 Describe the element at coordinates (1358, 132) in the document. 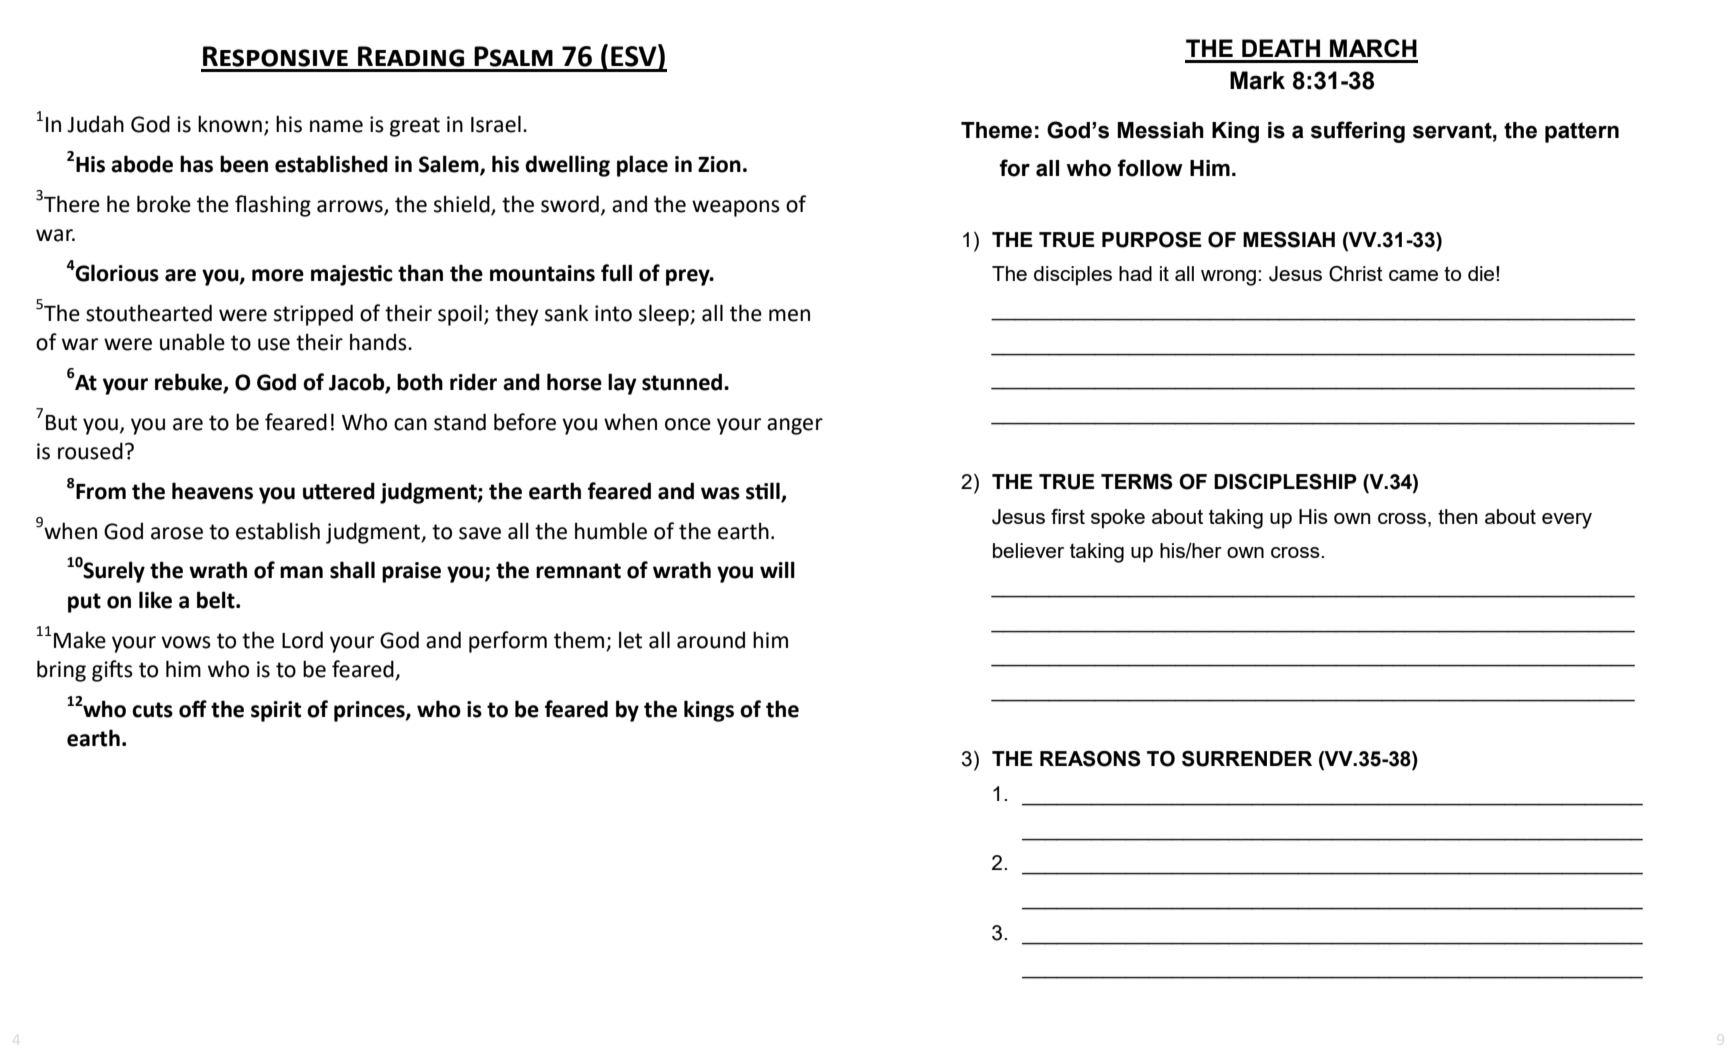

I see `suffering` at that location.
